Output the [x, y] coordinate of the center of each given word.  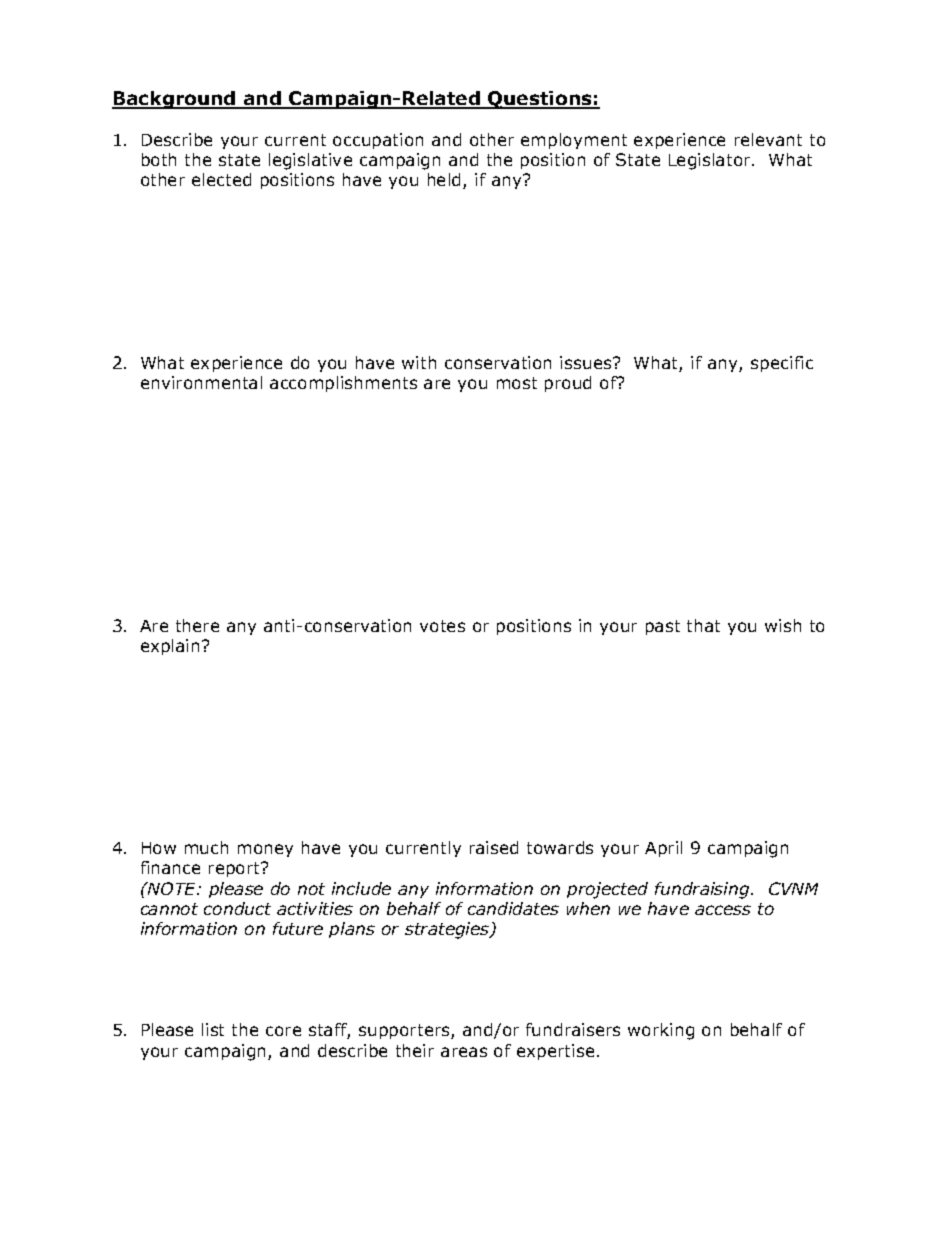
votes [442, 626]
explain [170, 647]
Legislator [711, 161]
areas [464, 1052]
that [703, 625]
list [213, 1029]
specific [782, 364]
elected [221, 179]
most [517, 383]
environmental [201, 382]
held [444, 179]
